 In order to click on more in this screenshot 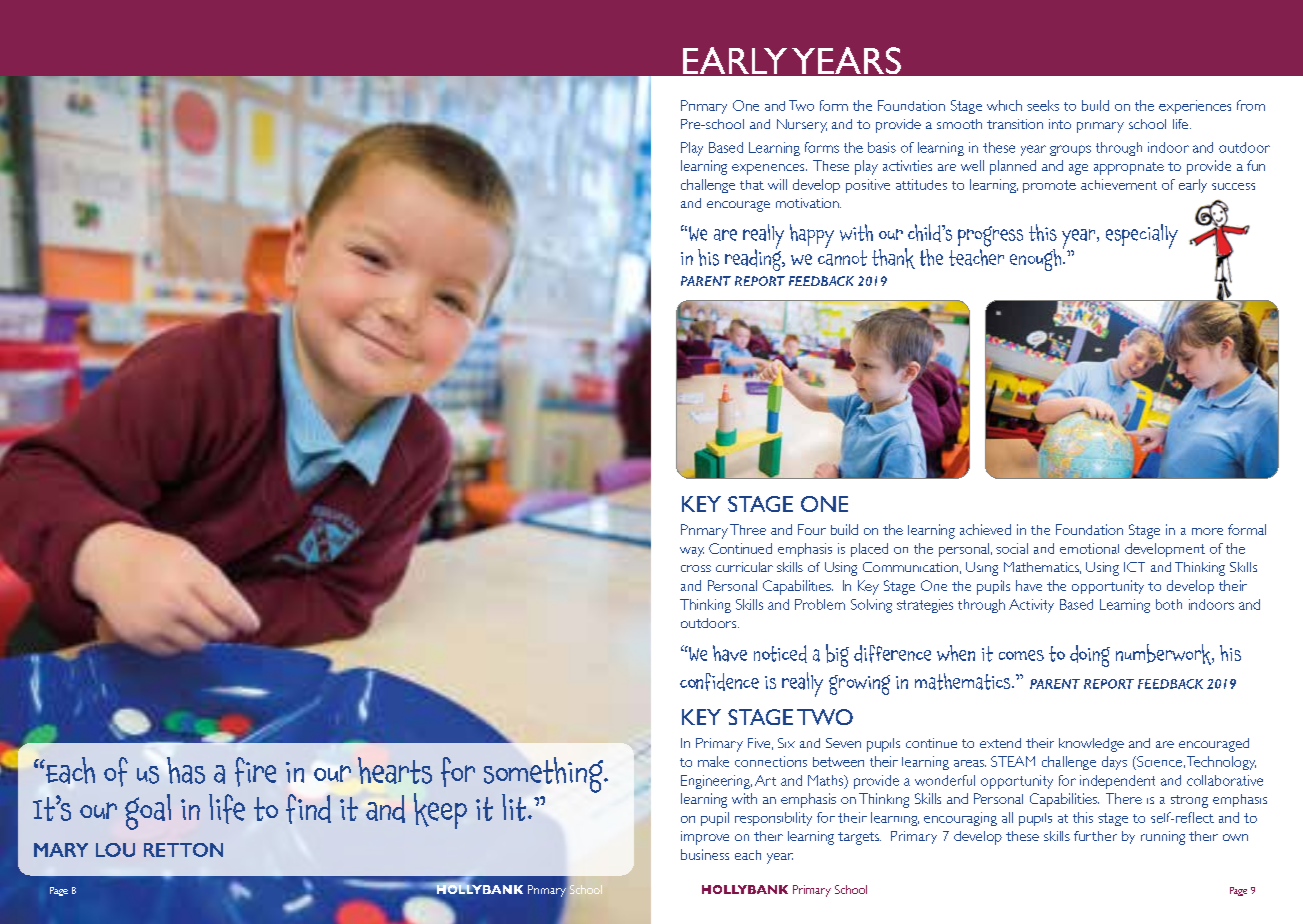, I will do `click(1207, 531)`.
